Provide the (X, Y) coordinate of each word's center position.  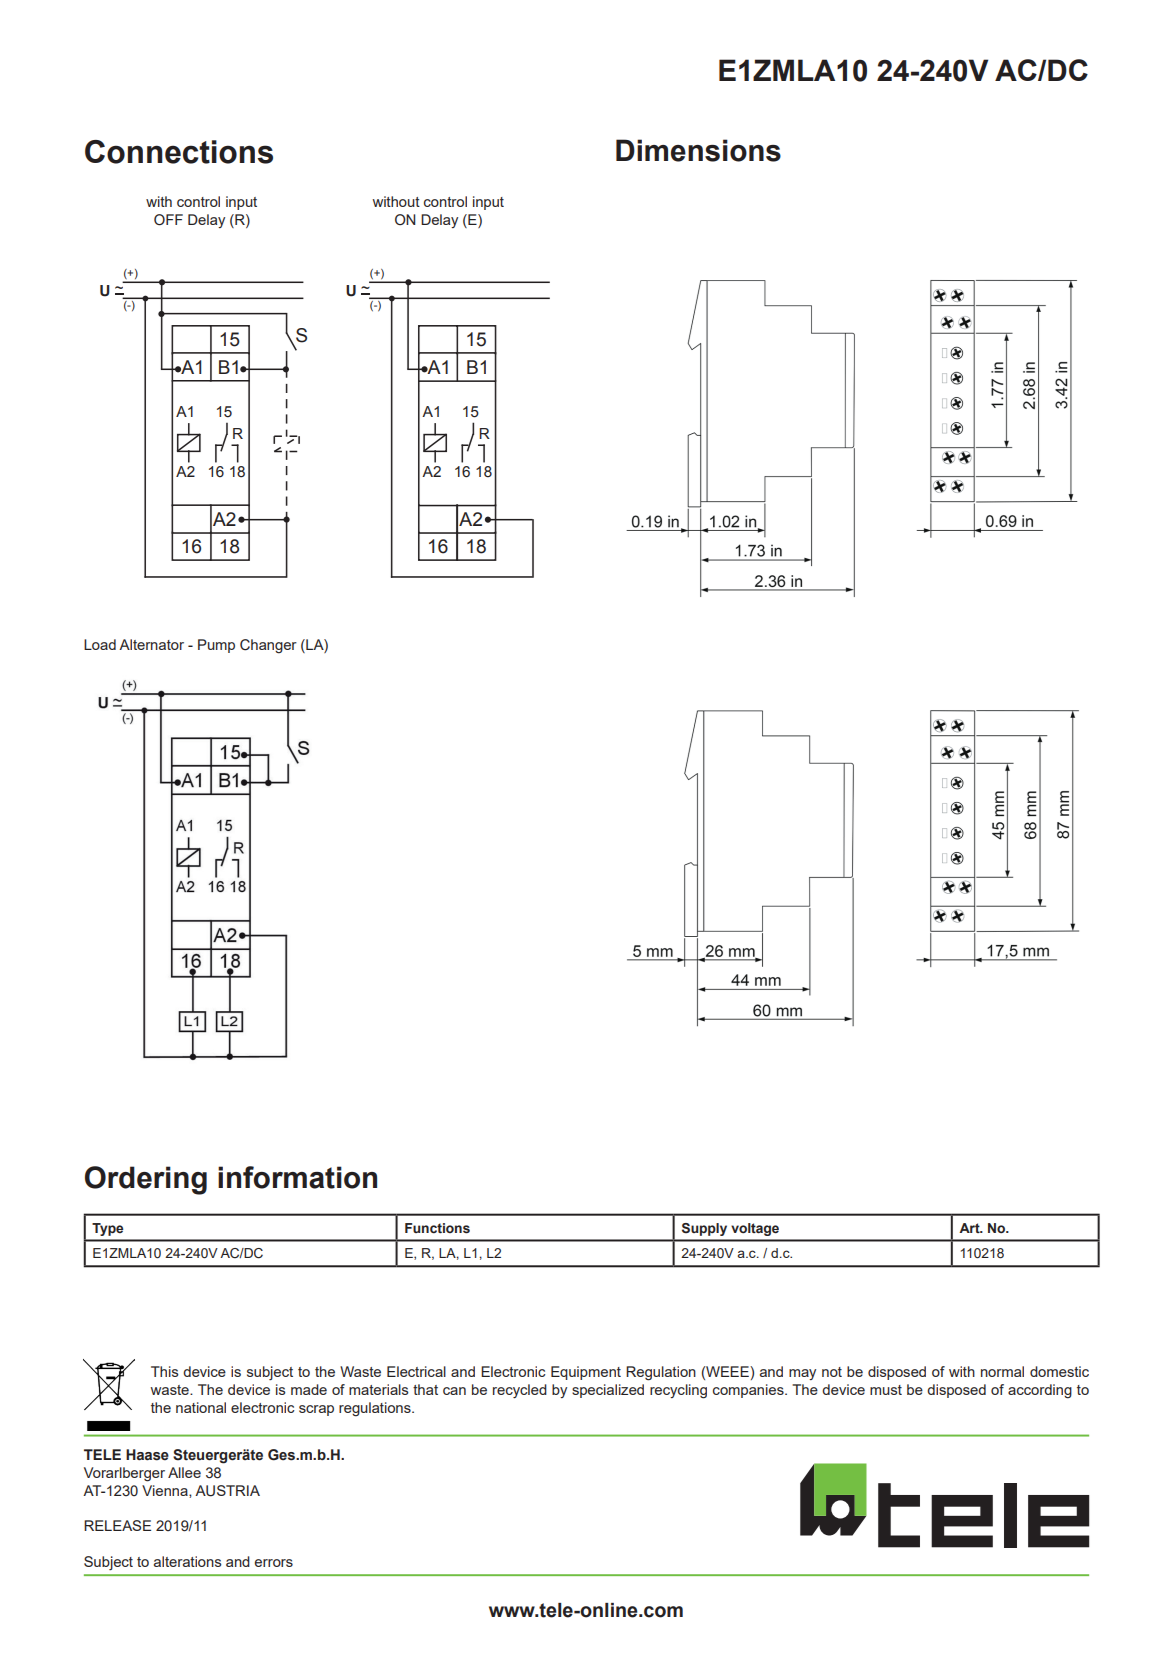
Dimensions (698, 150)
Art (970, 1228)
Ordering (146, 1180)
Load (100, 644)
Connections (179, 152)
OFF (168, 220)
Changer (268, 646)
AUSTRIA (227, 1491)
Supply (704, 1229)
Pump (216, 646)
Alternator (151, 644)
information (297, 1177)
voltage (755, 1229)
